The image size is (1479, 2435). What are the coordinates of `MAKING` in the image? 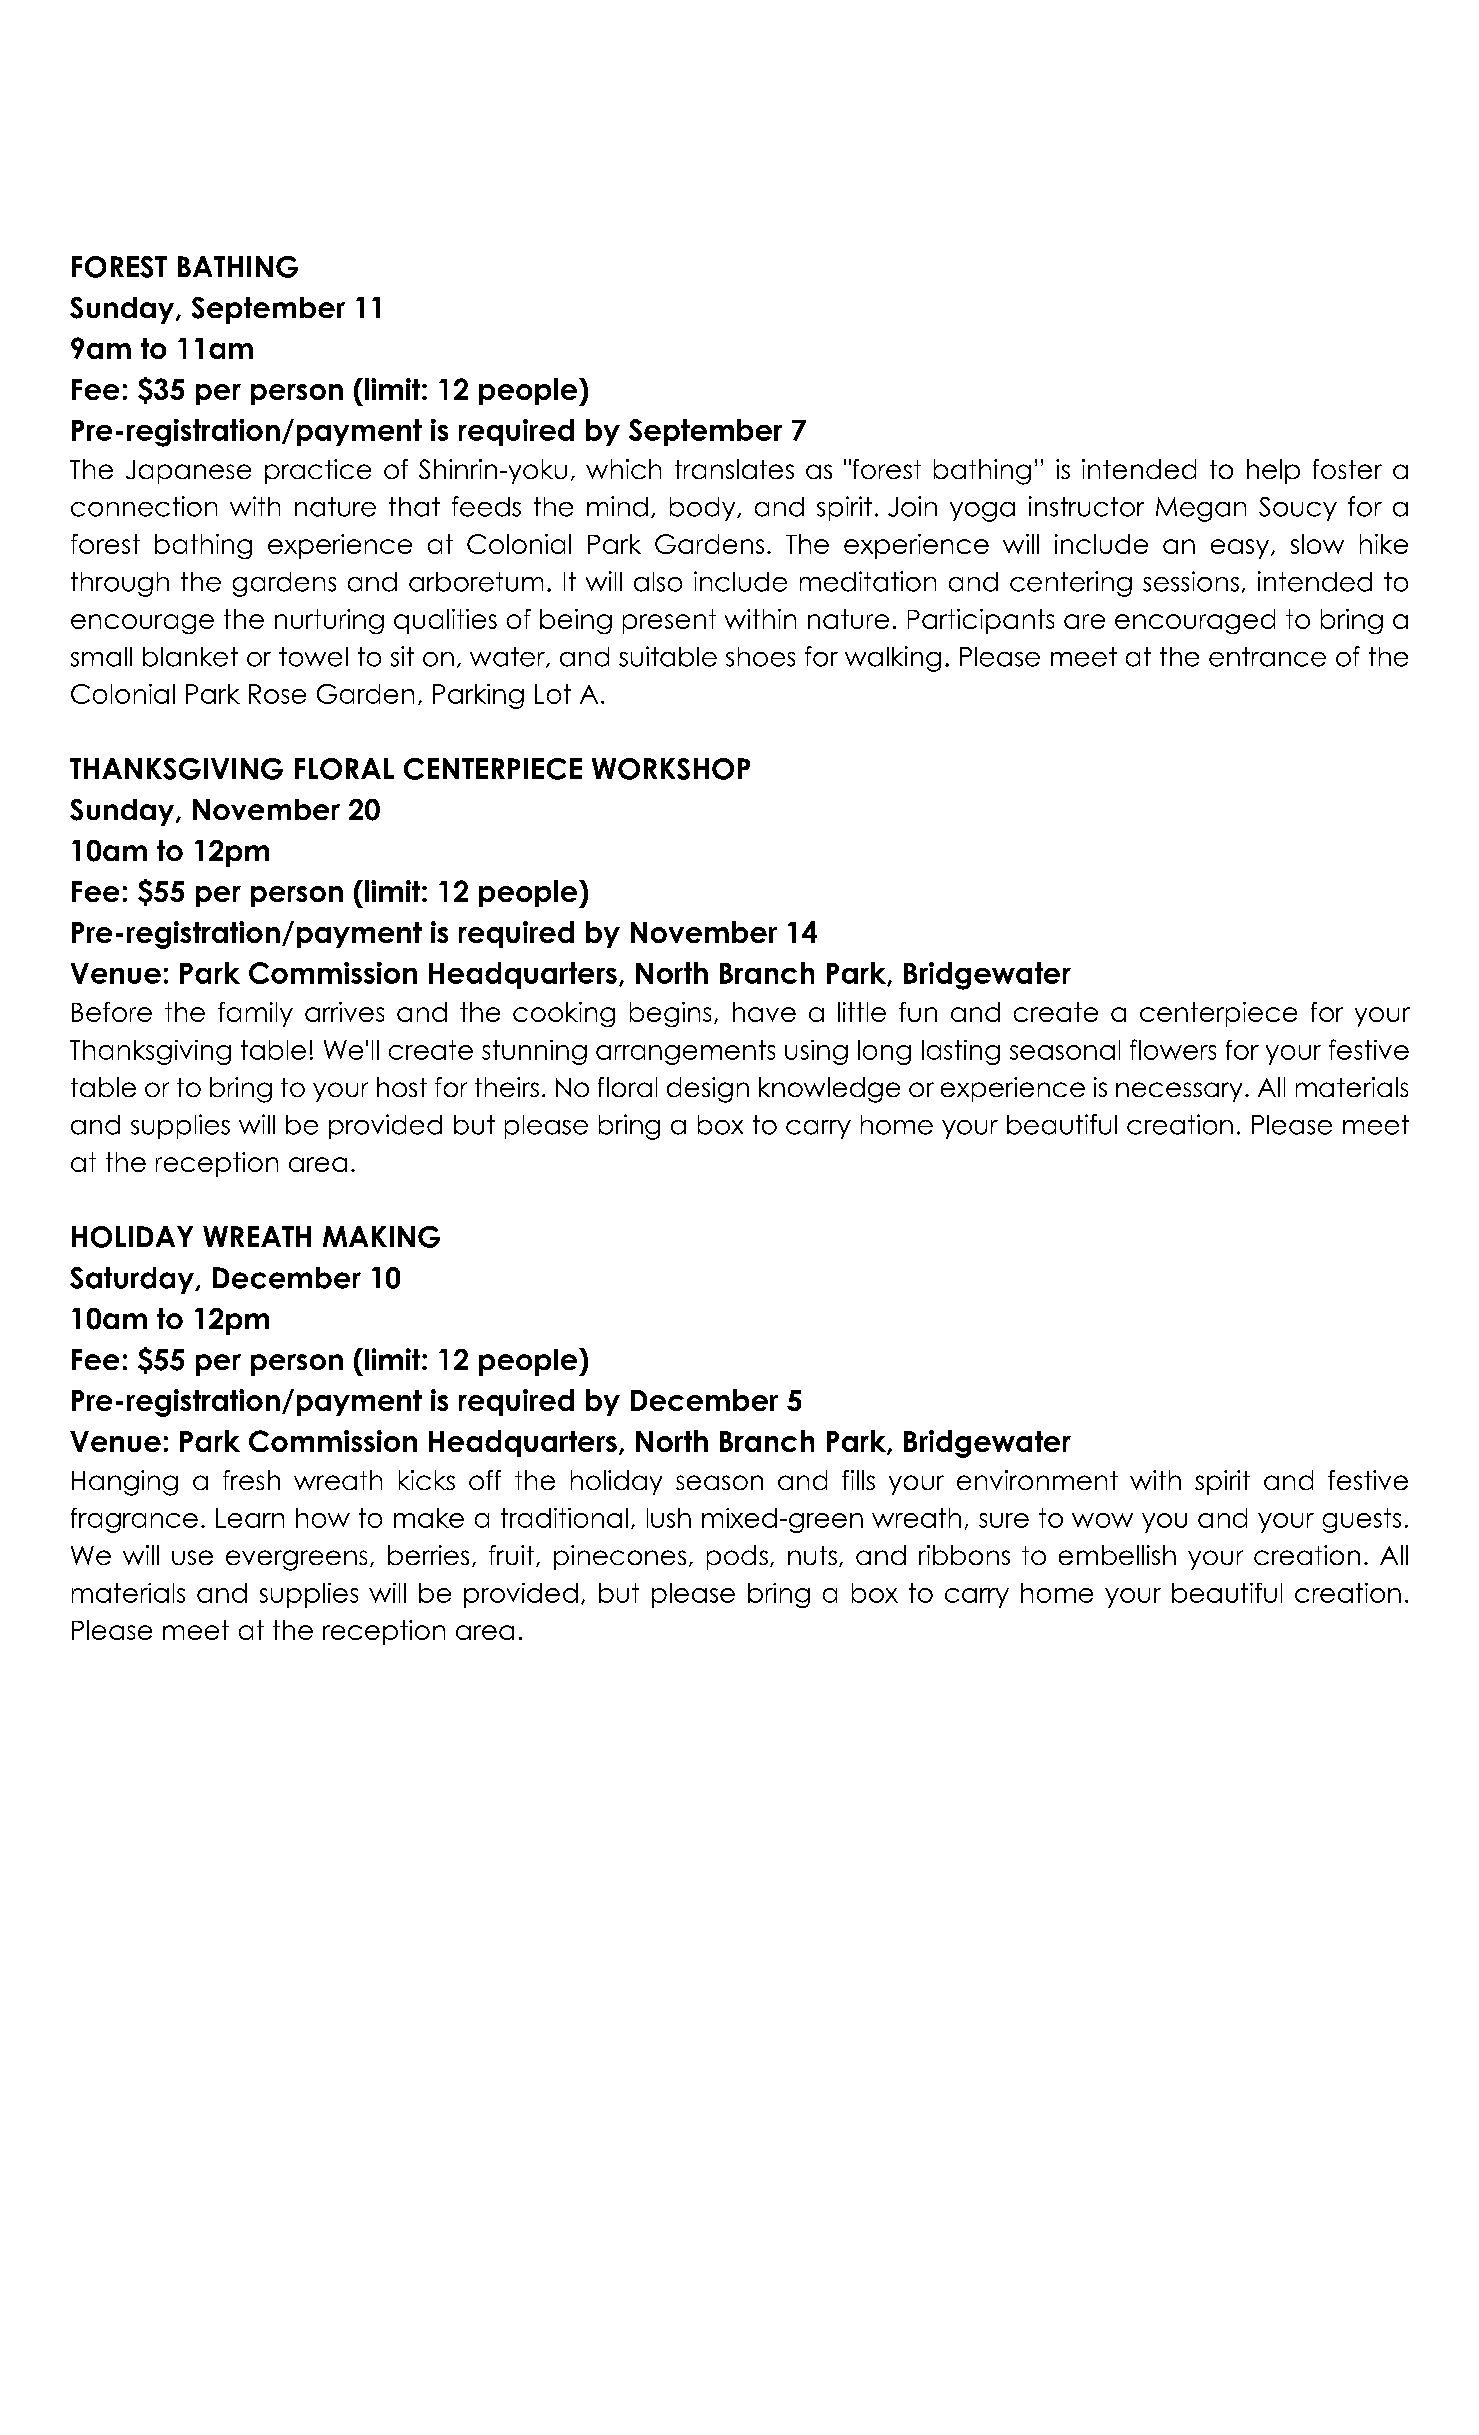 It's located at (381, 1237).
